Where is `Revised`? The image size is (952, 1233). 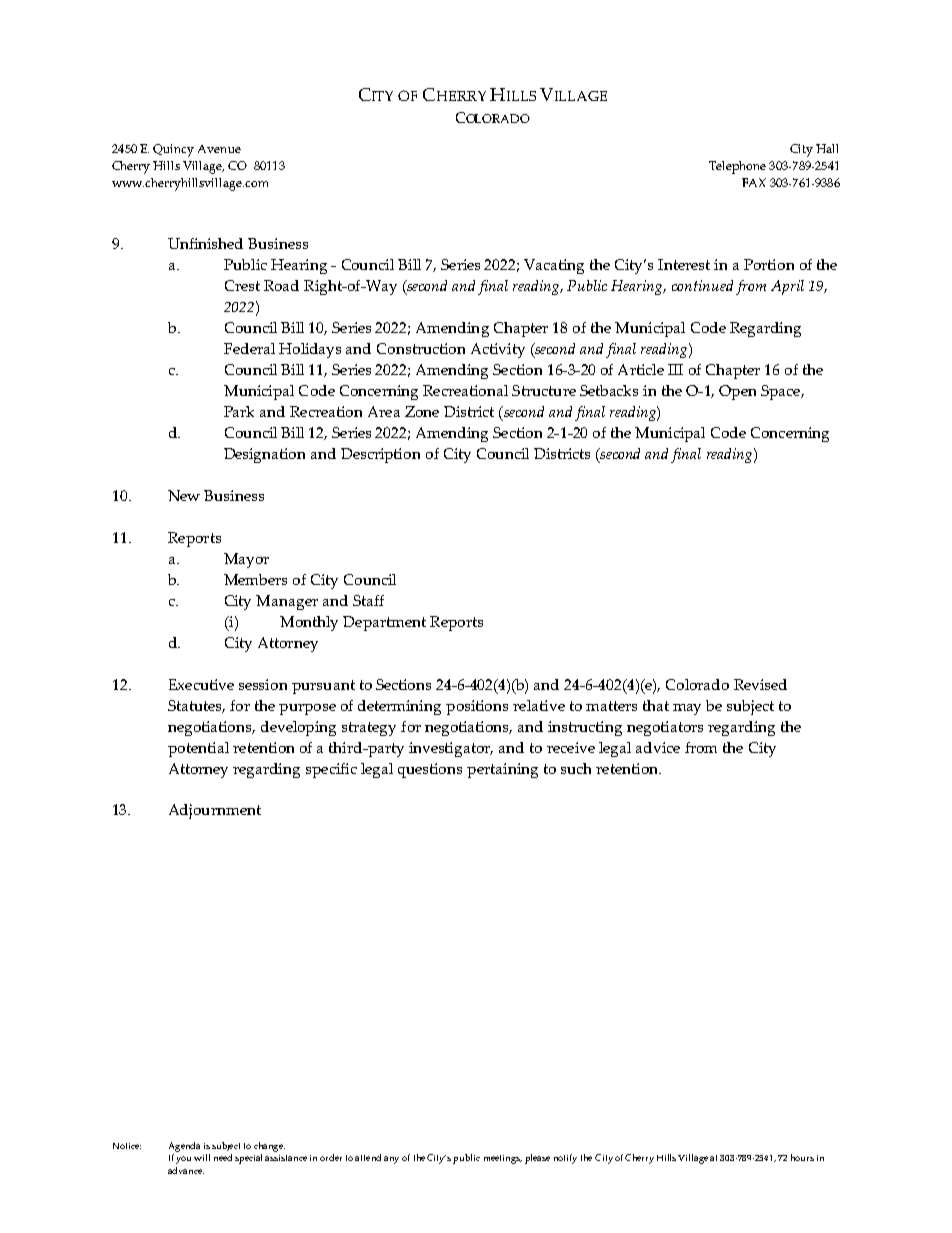 Revised is located at coordinates (760, 684).
